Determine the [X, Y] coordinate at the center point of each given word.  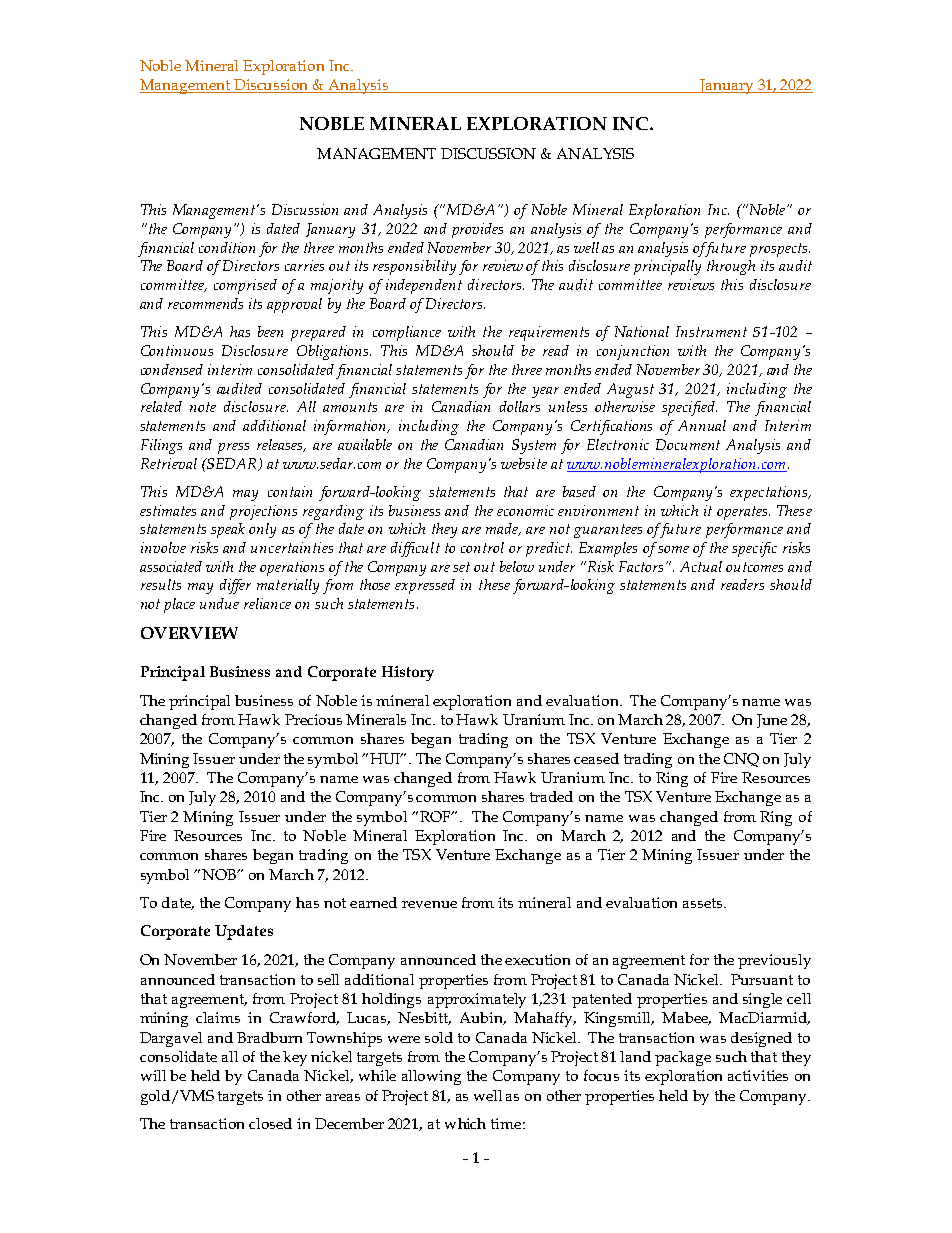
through [731, 267]
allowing [431, 1077]
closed [270, 1123]
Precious [313, 719]
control [482, 547]
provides [477, 230]
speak [228, 530]
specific [754, 549]
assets [704, 903]
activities [758, 1075]
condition [227, 247]
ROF [436, 816]
